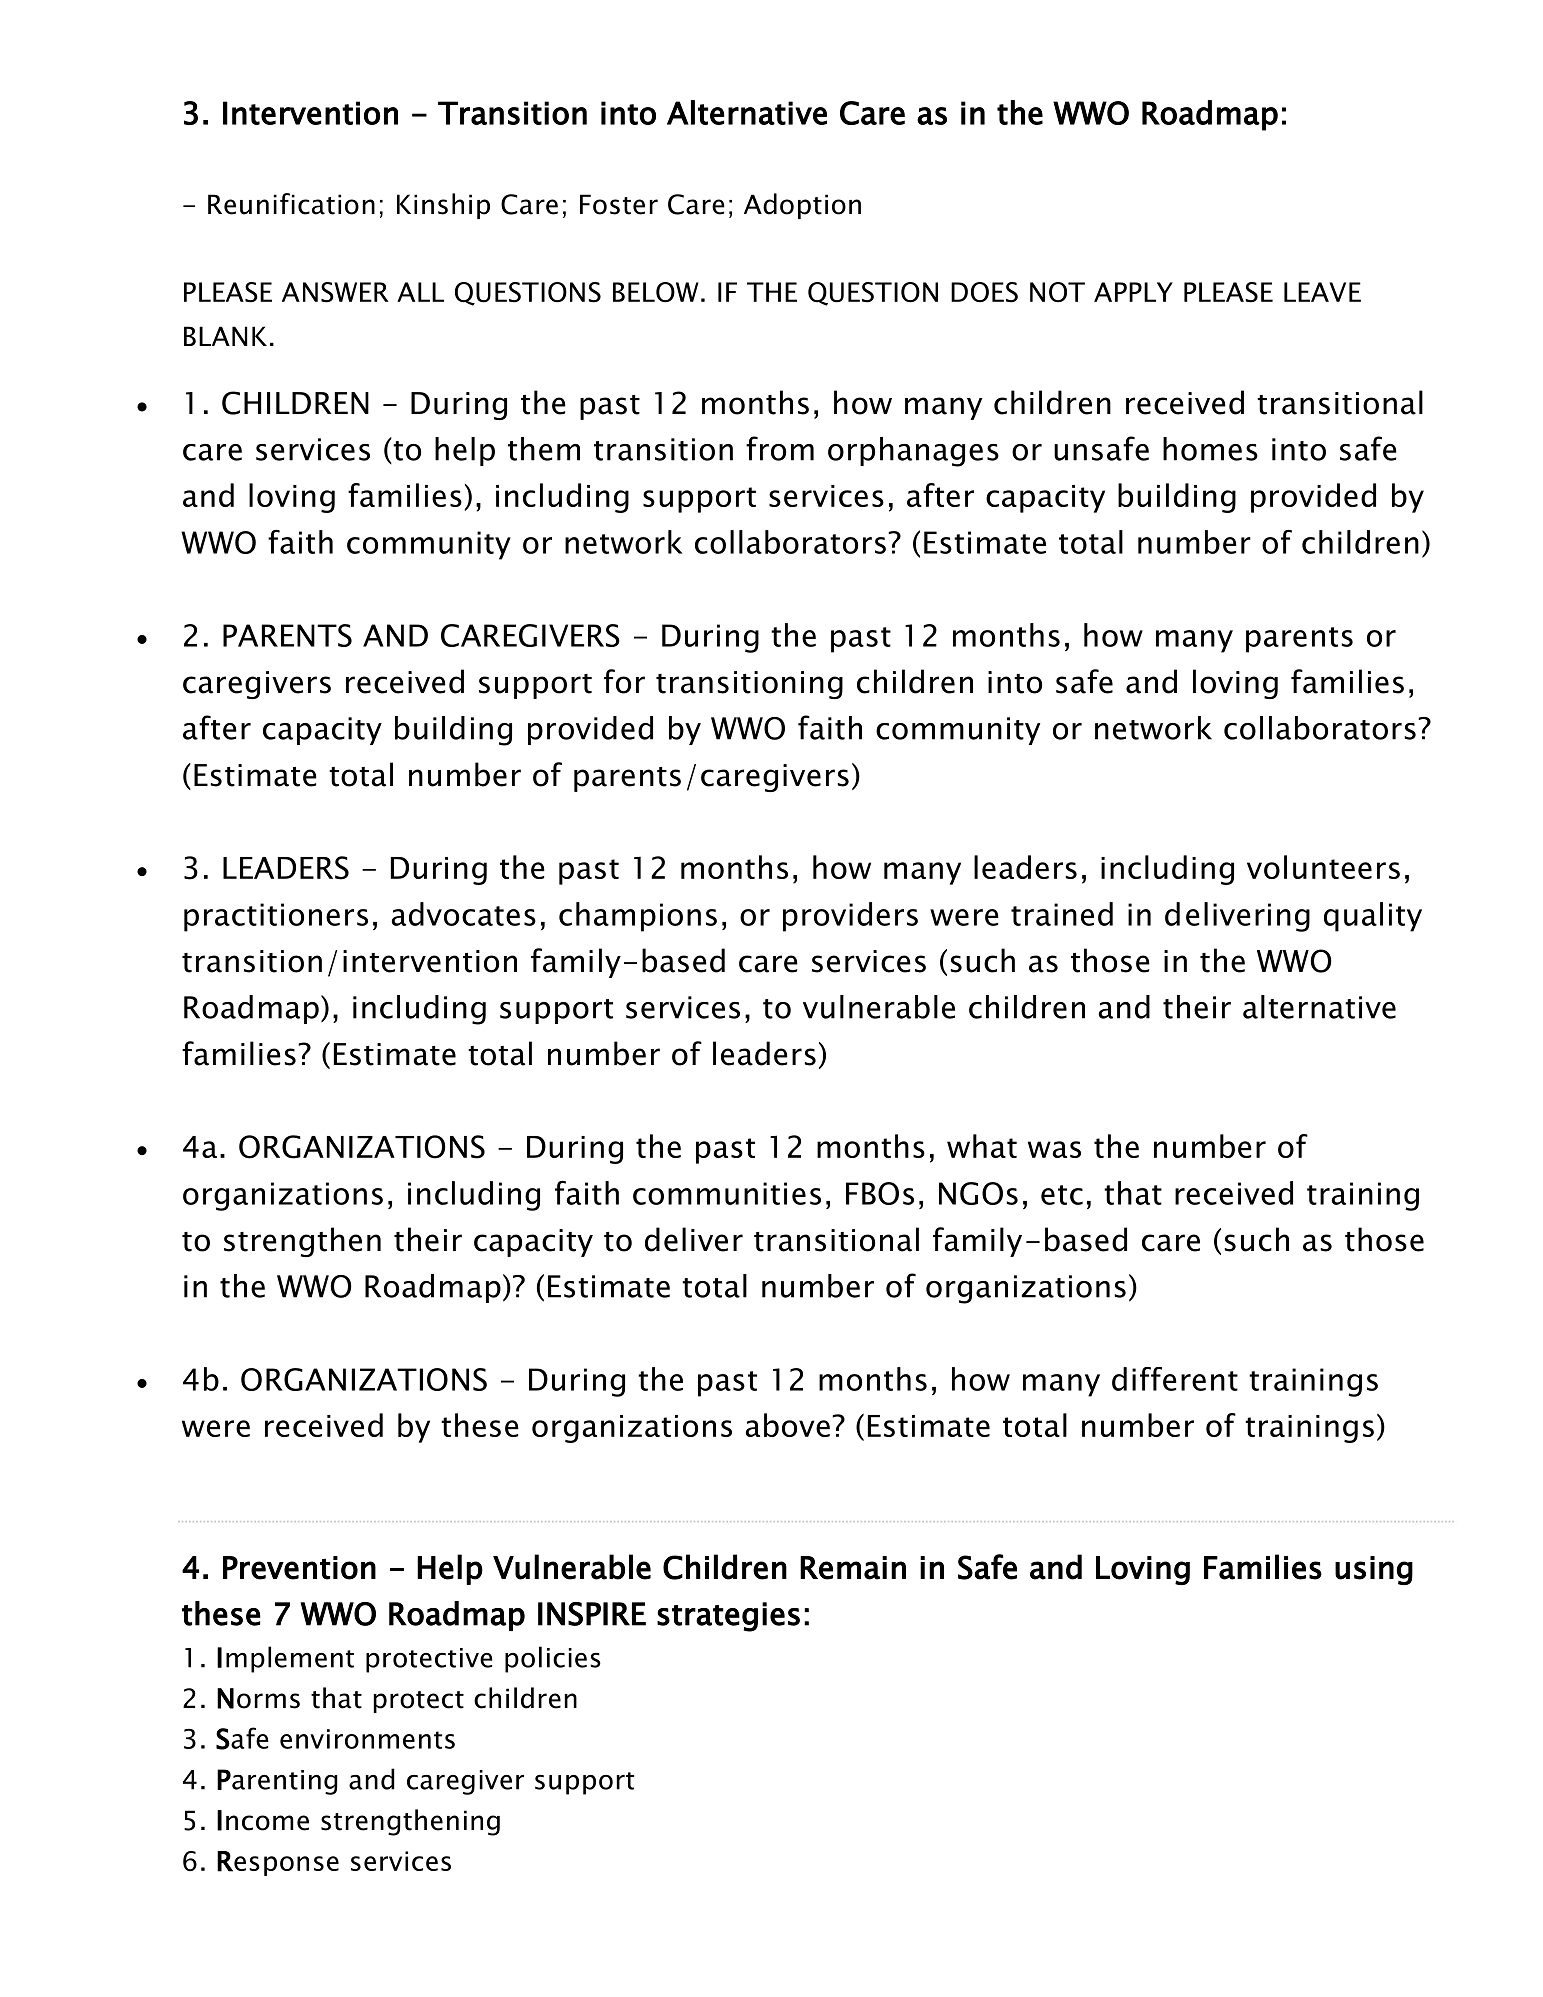 The image size is (1543, 1997). I want to click on using, so click(1374, 1570).
